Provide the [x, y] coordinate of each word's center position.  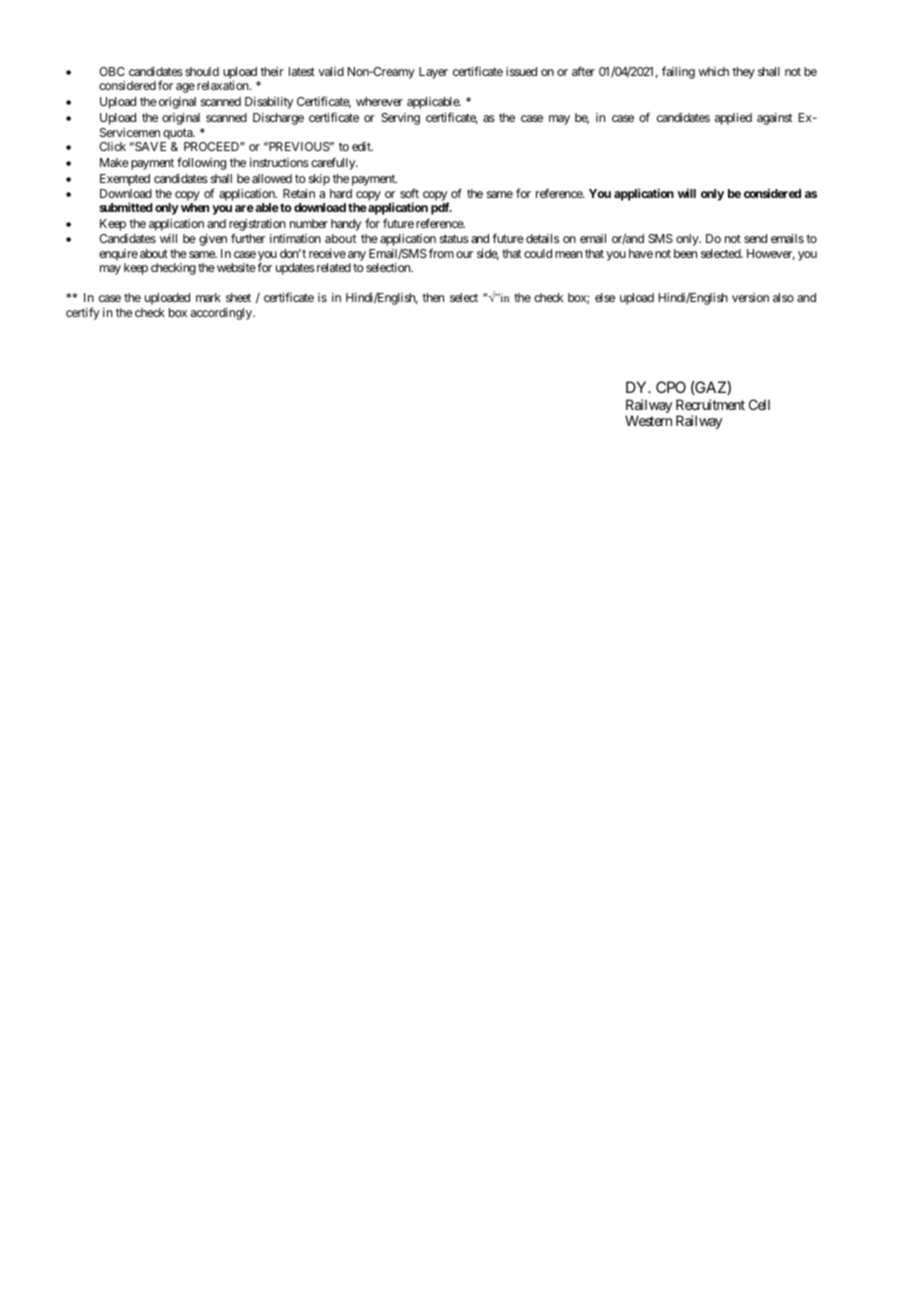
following [201, 163]
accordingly [222, 314]
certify [83, 313]
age [185, 88]
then [433, 297]
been [685, 253]
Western [648, 420]
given [213, 240]
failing [678, 72]
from [441, 253]
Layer [433, 73]
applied [733, 119]
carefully [334, 163]
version [750, 297]
